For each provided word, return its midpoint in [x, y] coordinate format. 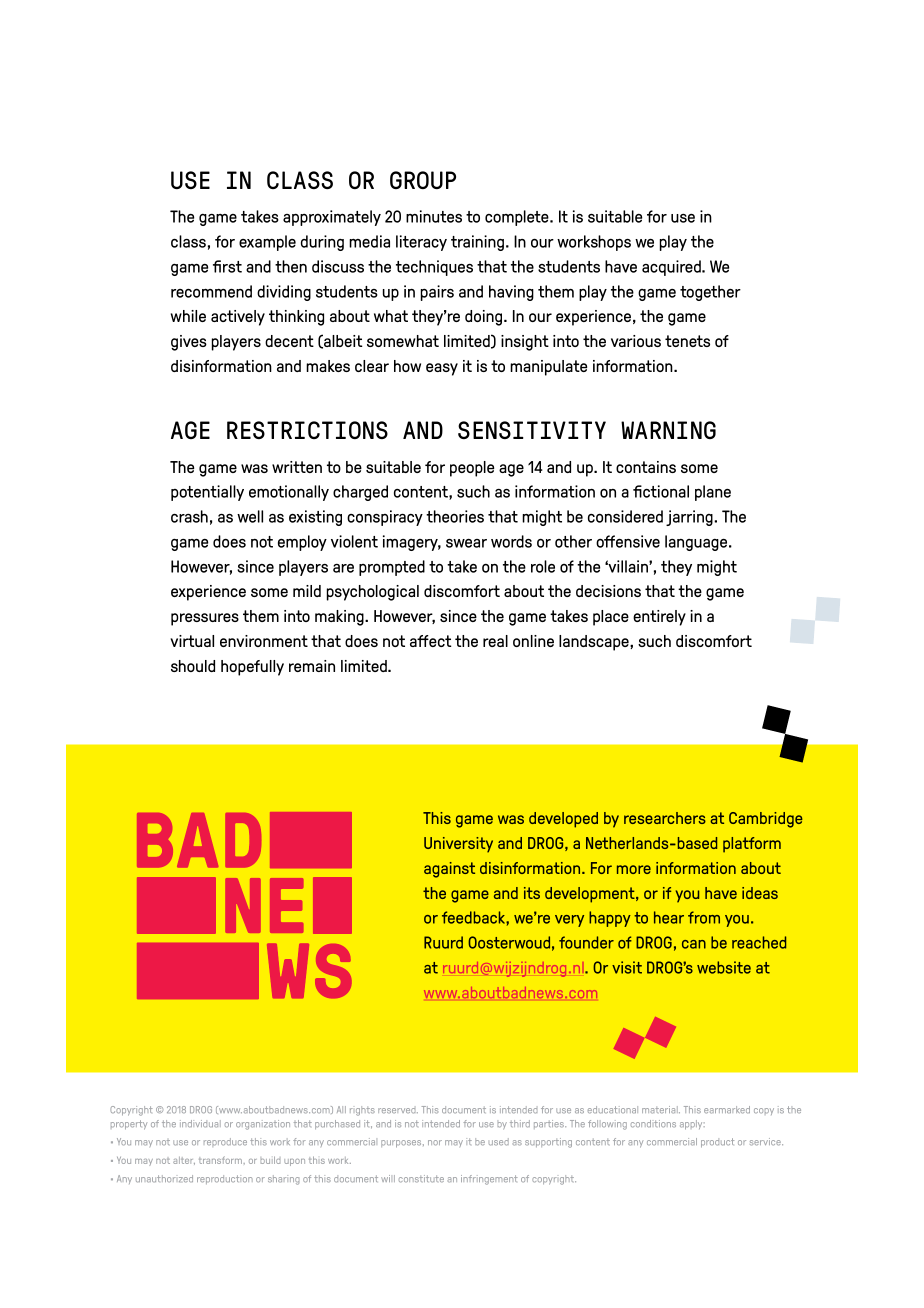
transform [220, 1160]
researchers [665, 818]
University [458, 845]
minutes [434, 216]
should [193, 666]
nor [435, 1142]
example [267, 243]
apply [692, 1125]
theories [455, 516]
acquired [672, 268]
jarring [690, 518]
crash [189, 516]
